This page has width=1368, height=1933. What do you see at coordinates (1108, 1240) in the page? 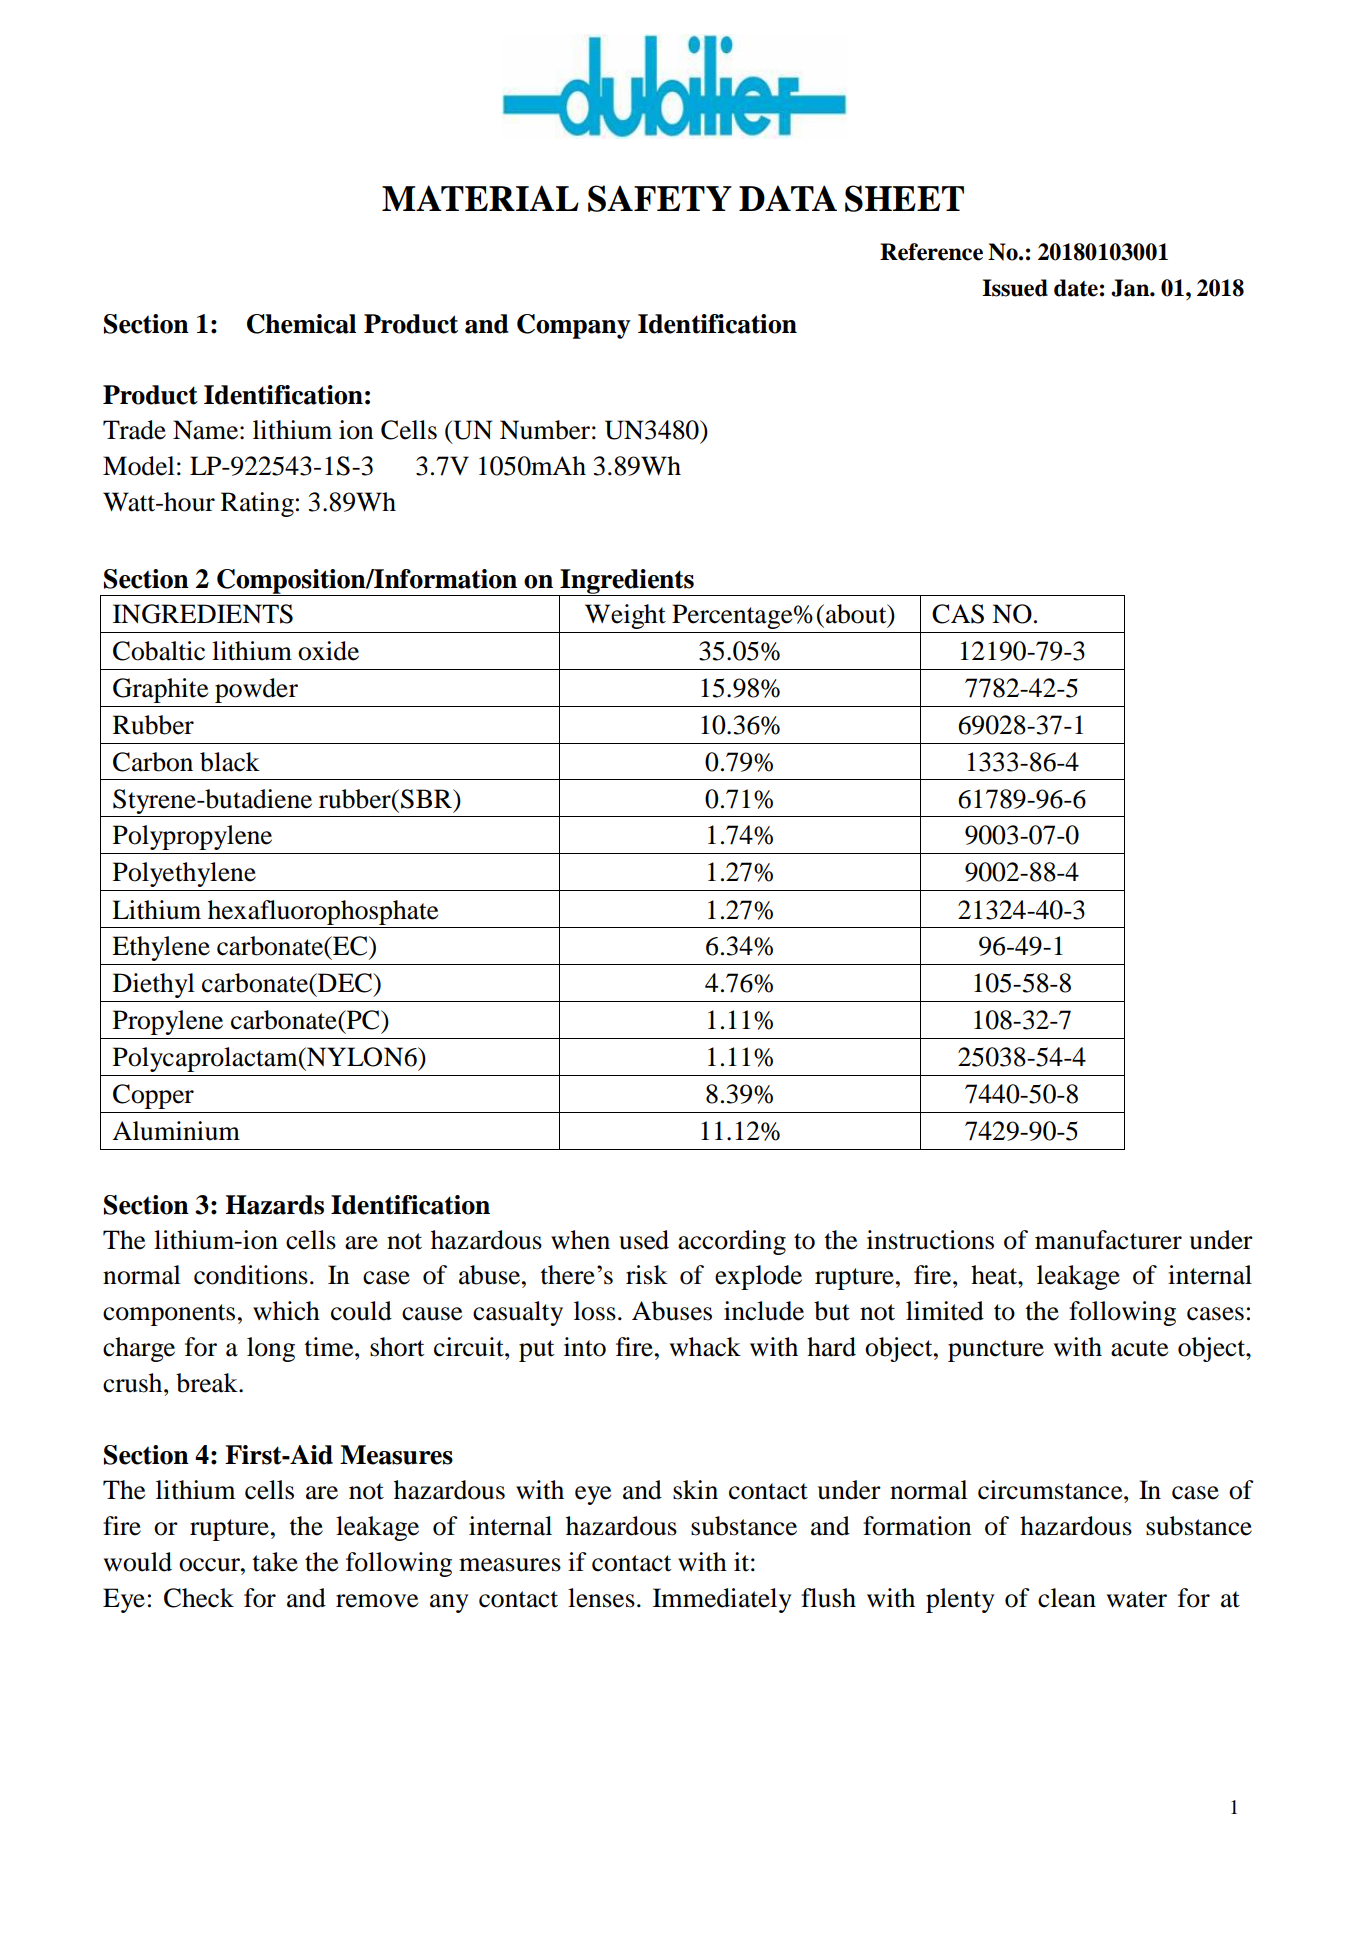
I see `manufacturer` at bounding box center [1108, 1240].
